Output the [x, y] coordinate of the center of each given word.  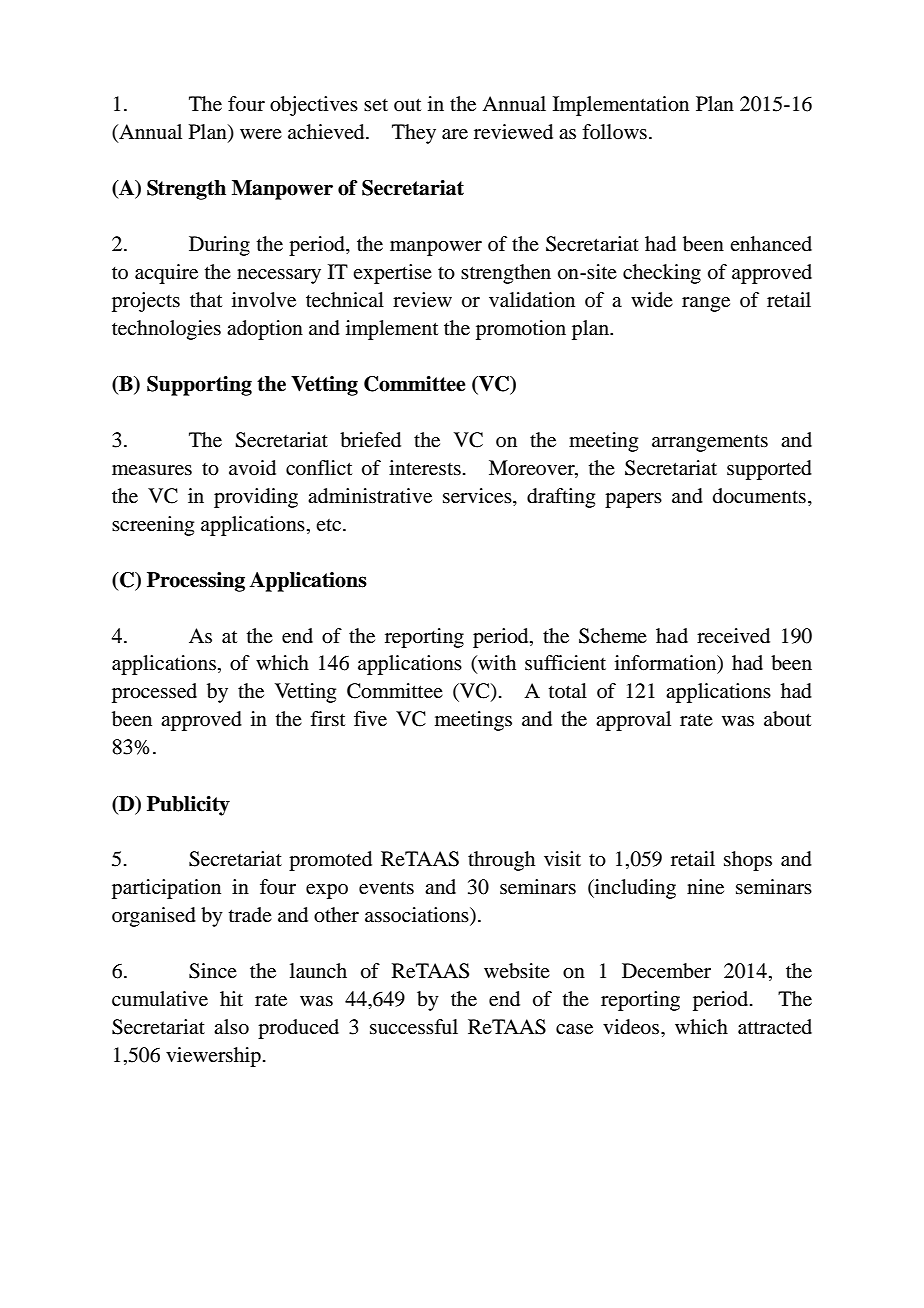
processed [154, 693]
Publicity [188, 806]
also [231, 1027]
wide [652, 300]
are [455, 134]
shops [748, 861]
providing [256, 498]
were [261, 134]
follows [614, 131]
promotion [521, 330]
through [501, 861]
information [667, 664]
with [496, 664]
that [206, 300]
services [478, 496]
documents [759, 496]
